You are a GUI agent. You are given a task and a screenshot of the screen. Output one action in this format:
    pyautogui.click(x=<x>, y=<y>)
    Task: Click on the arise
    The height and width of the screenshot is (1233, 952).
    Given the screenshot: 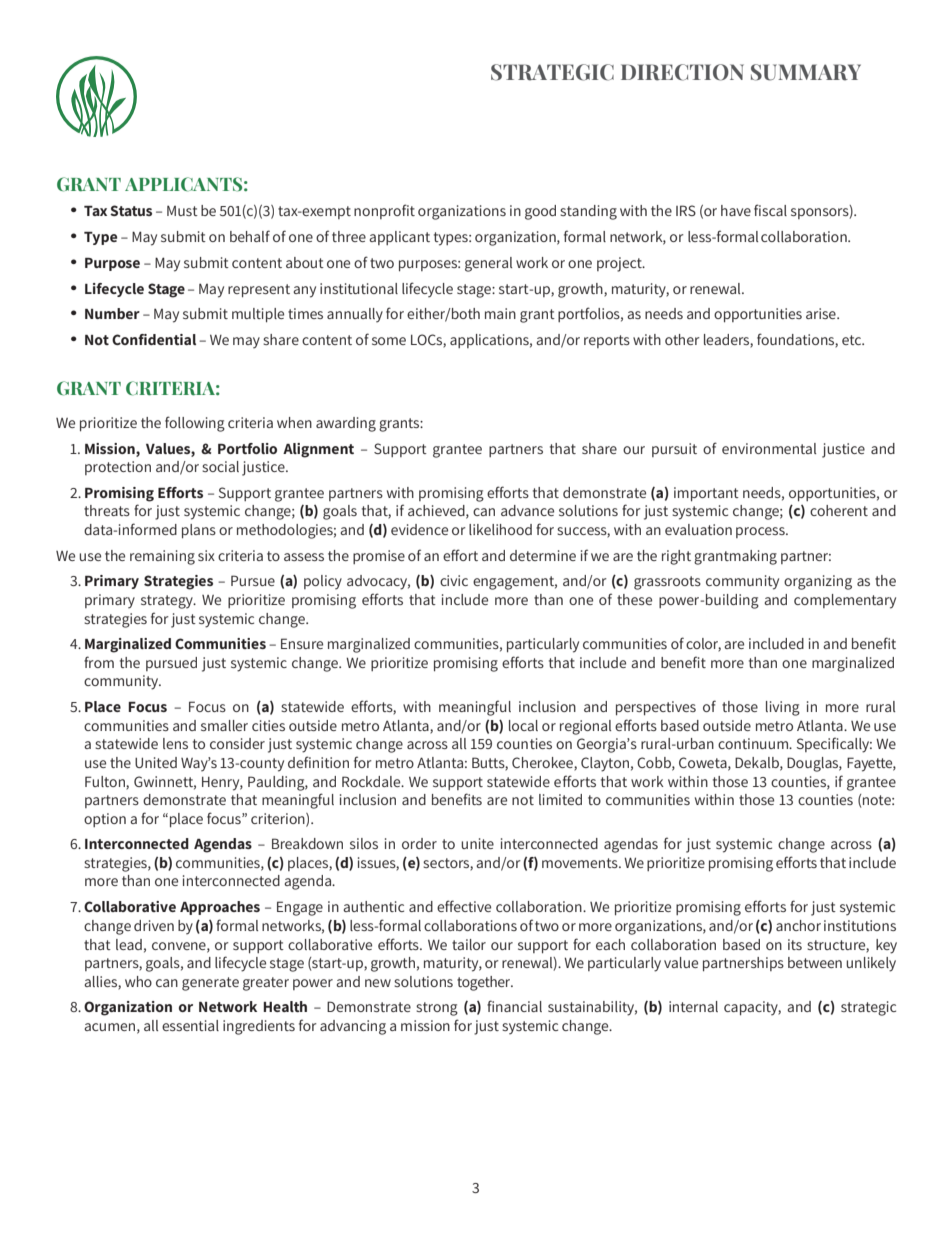 What is the action you would take?
    pyautogui.click(x=822, y=313)
